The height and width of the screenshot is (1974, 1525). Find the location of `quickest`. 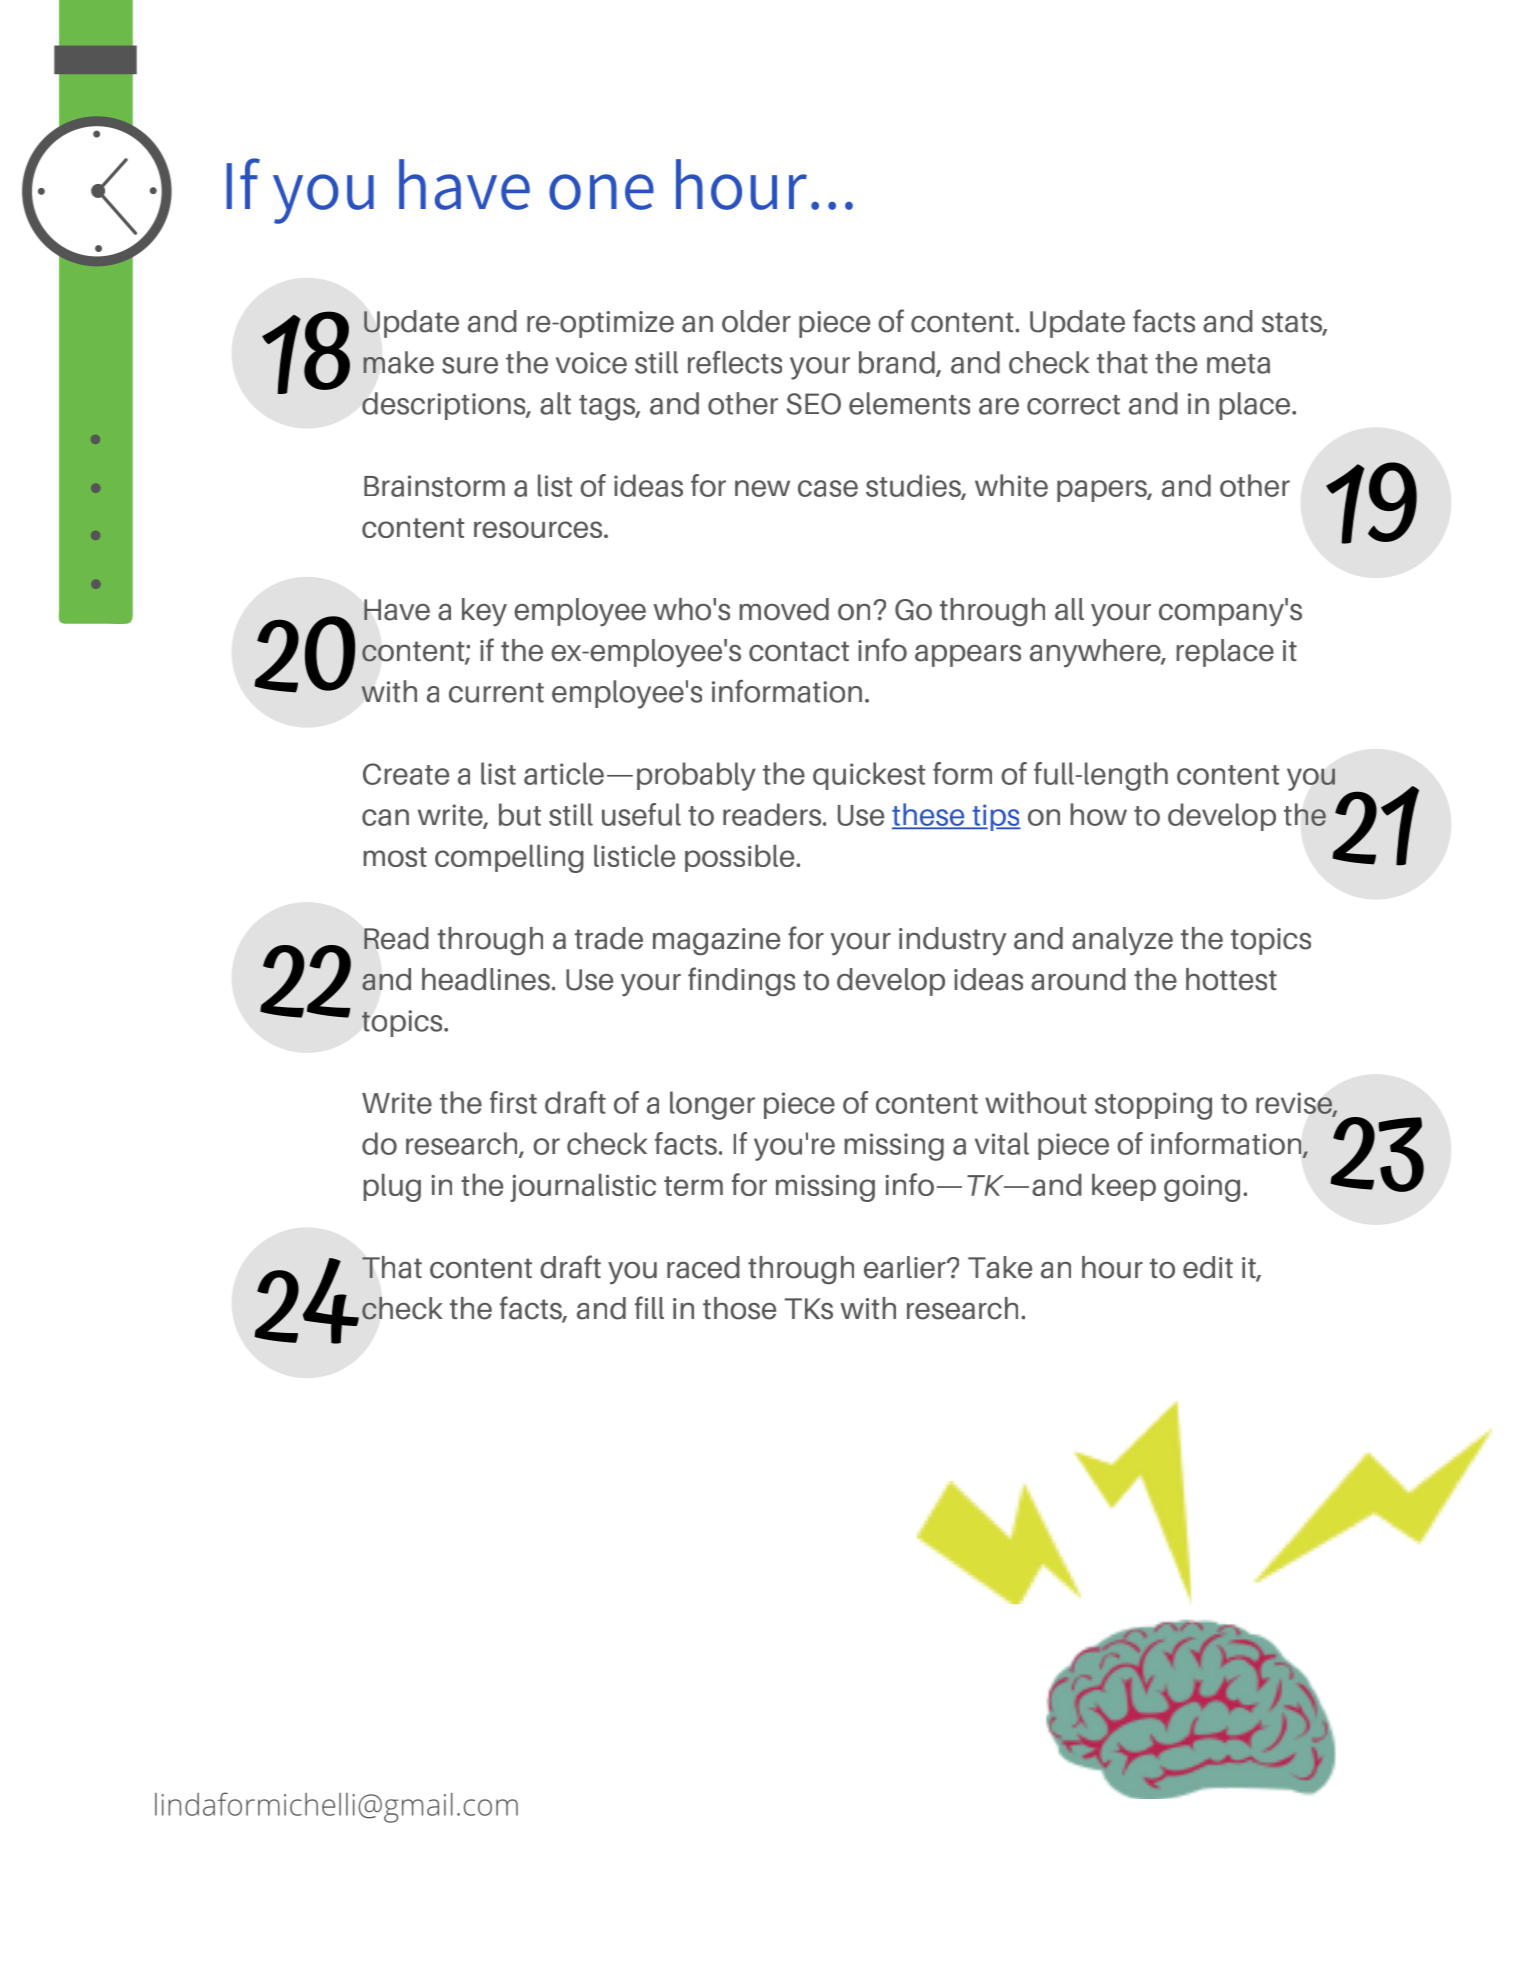

quickest is located at coordinates (869, 776).
